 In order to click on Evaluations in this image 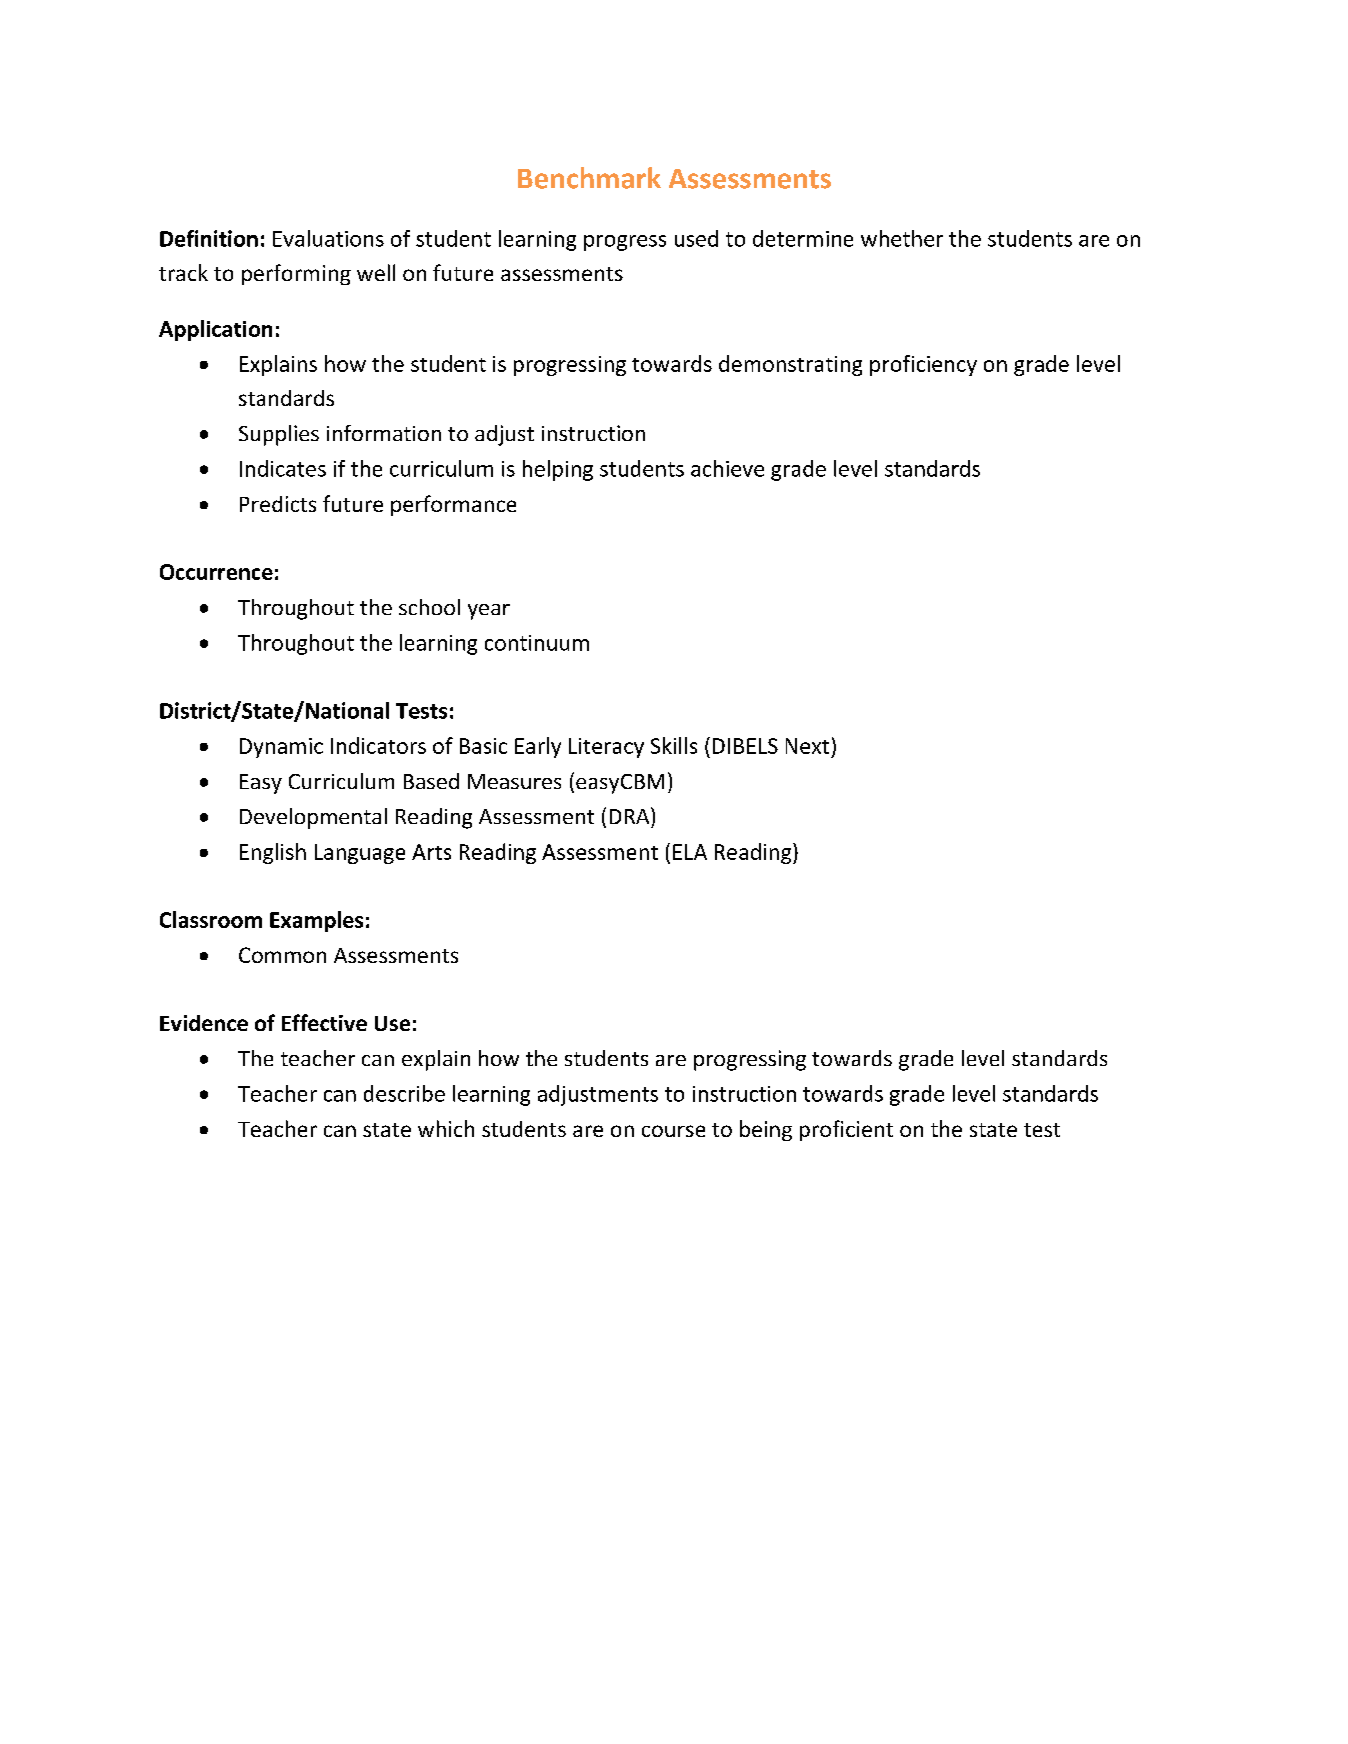, I will do `click(328, 238)`.
